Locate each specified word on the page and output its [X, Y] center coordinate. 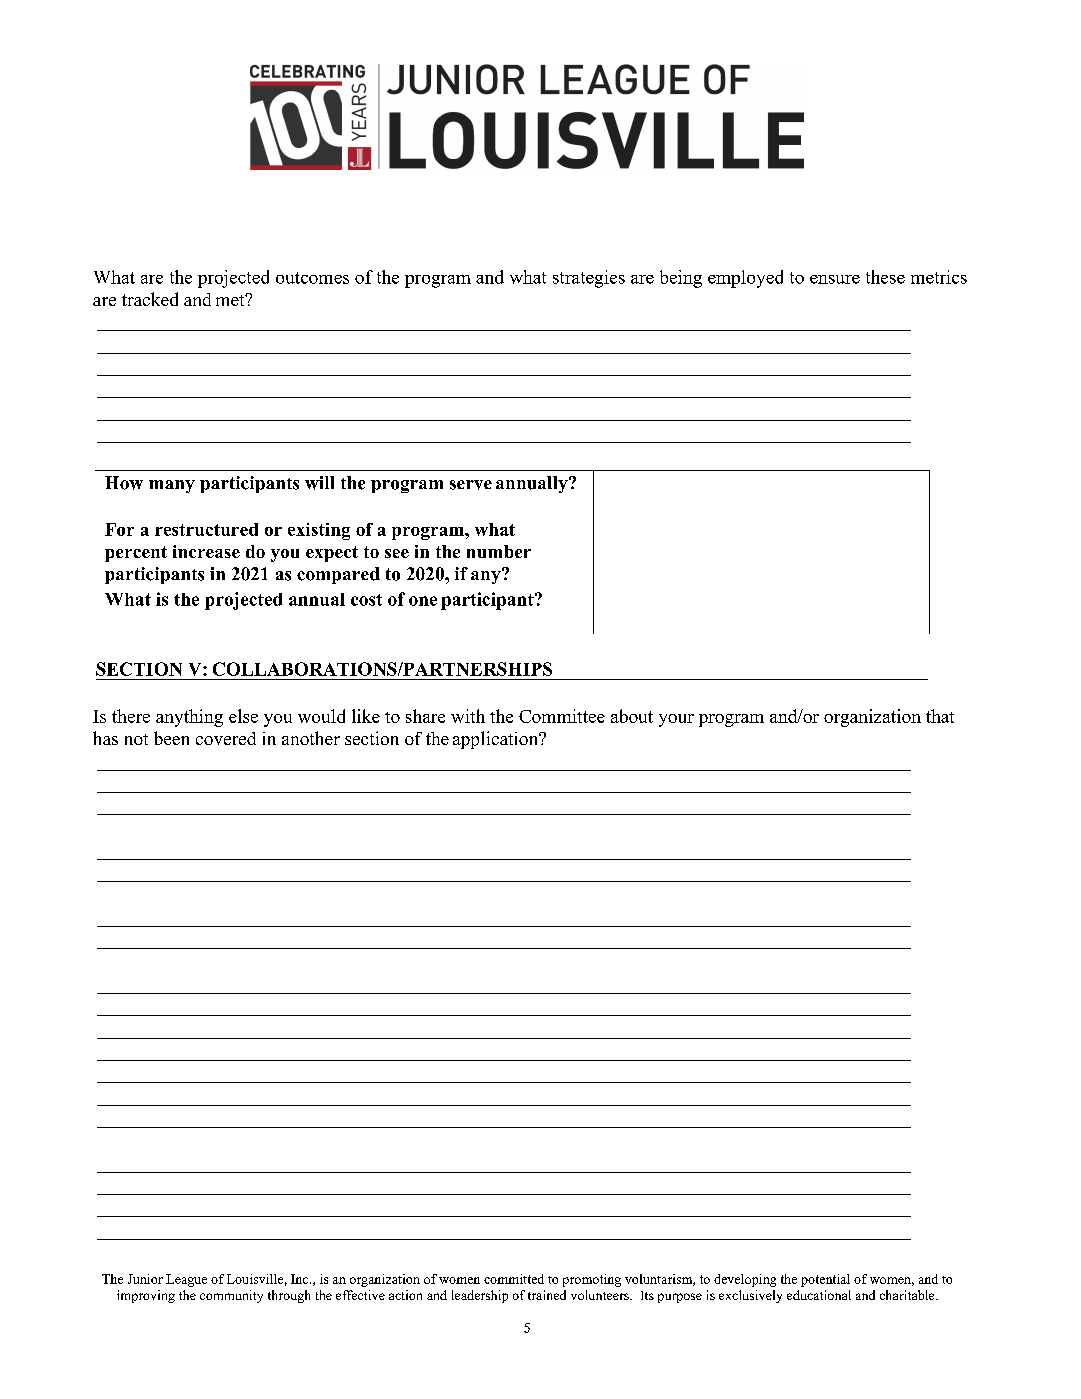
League [186, 1280]
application [497, 740]
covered [226, 738]
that [940, 716]
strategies [589, 279]
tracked [150, 299]
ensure [835, 279]
